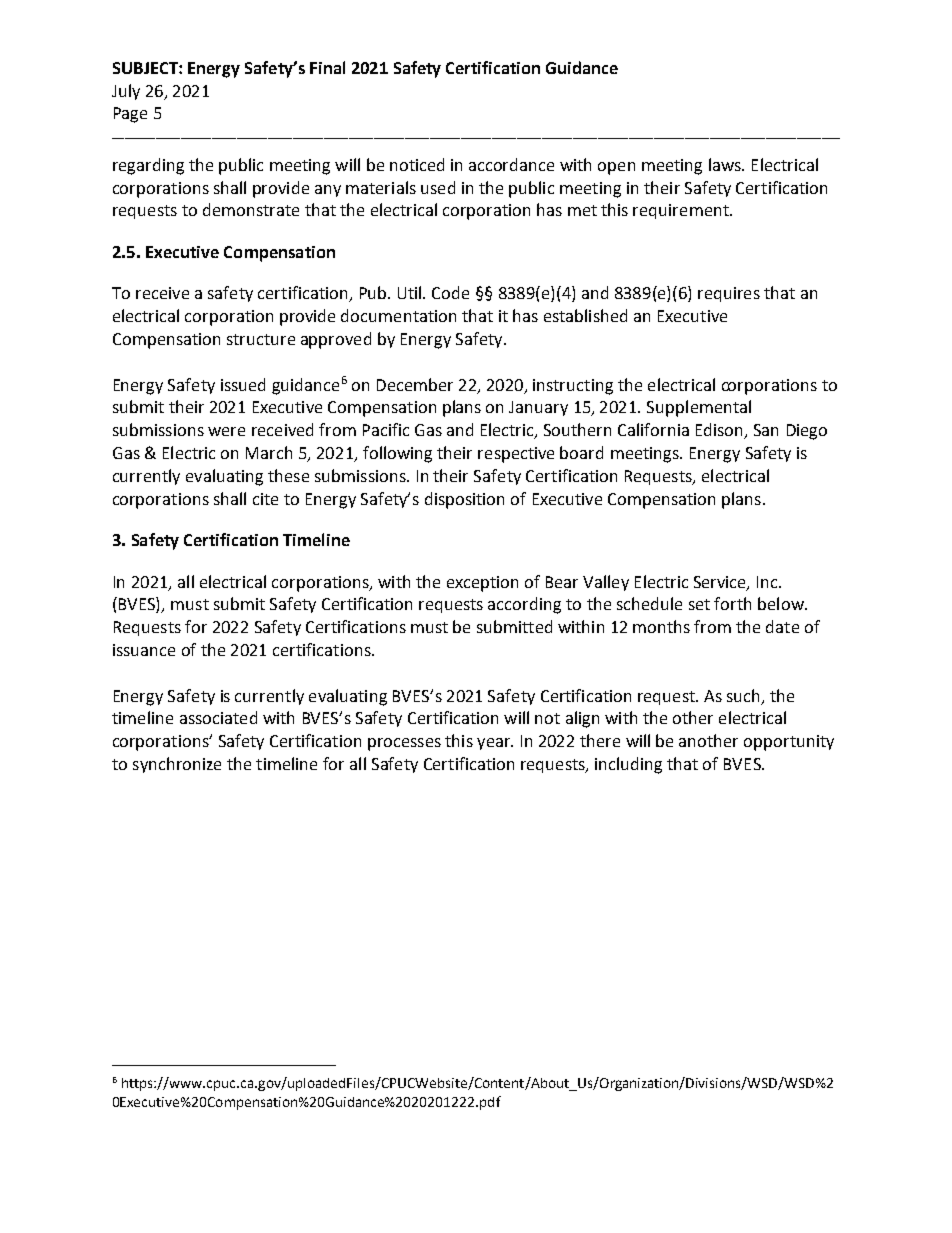  Describe the element at coordinates (146, 68) in the screenshot. I see `SUBJECT` at that location.
